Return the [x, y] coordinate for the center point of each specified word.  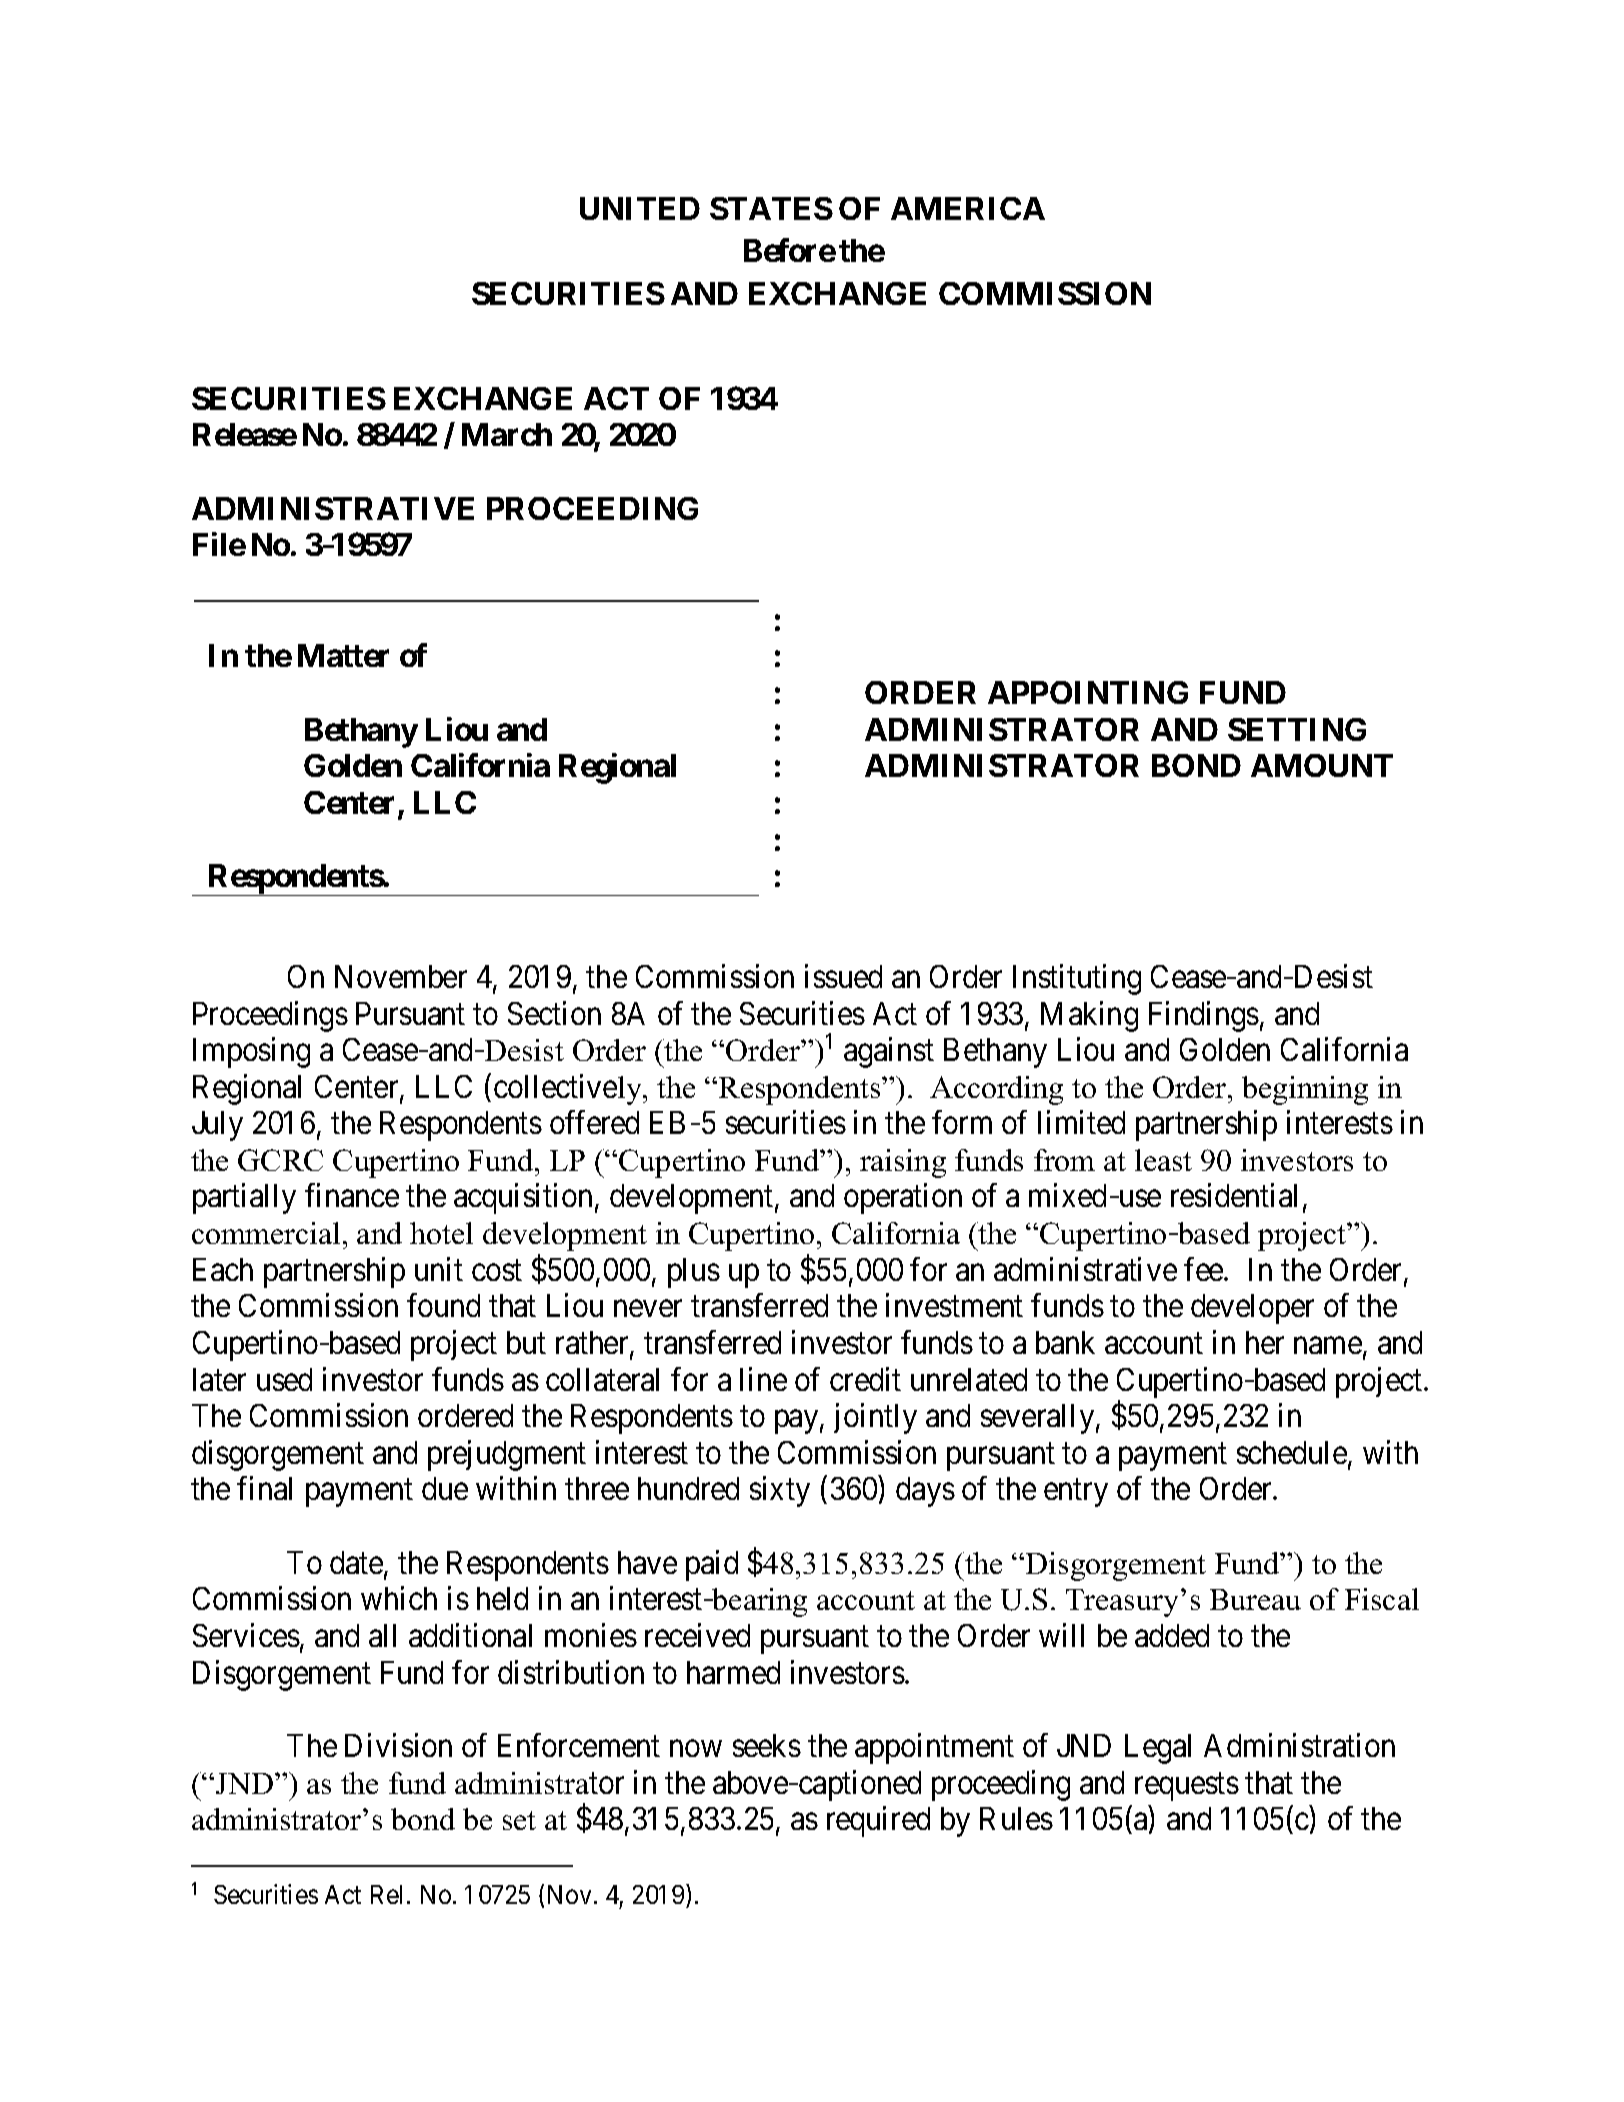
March [507, 434]
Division [398, 1745]
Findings [1204, 1016]
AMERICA [968, 208]
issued [843, 976]
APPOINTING [1088, 692]
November [401, 976]
